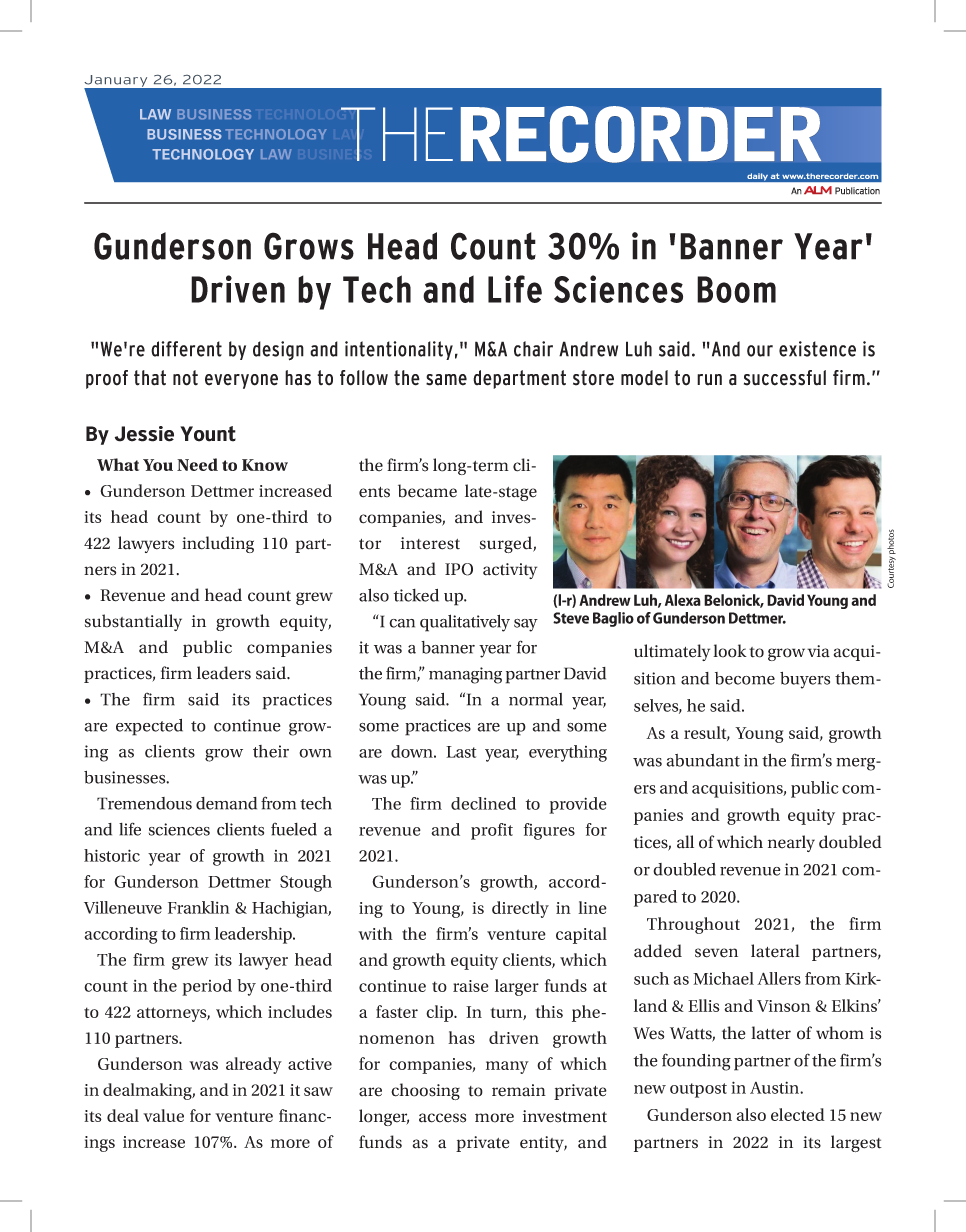  I want to click on elected, so click(798, 1114).
